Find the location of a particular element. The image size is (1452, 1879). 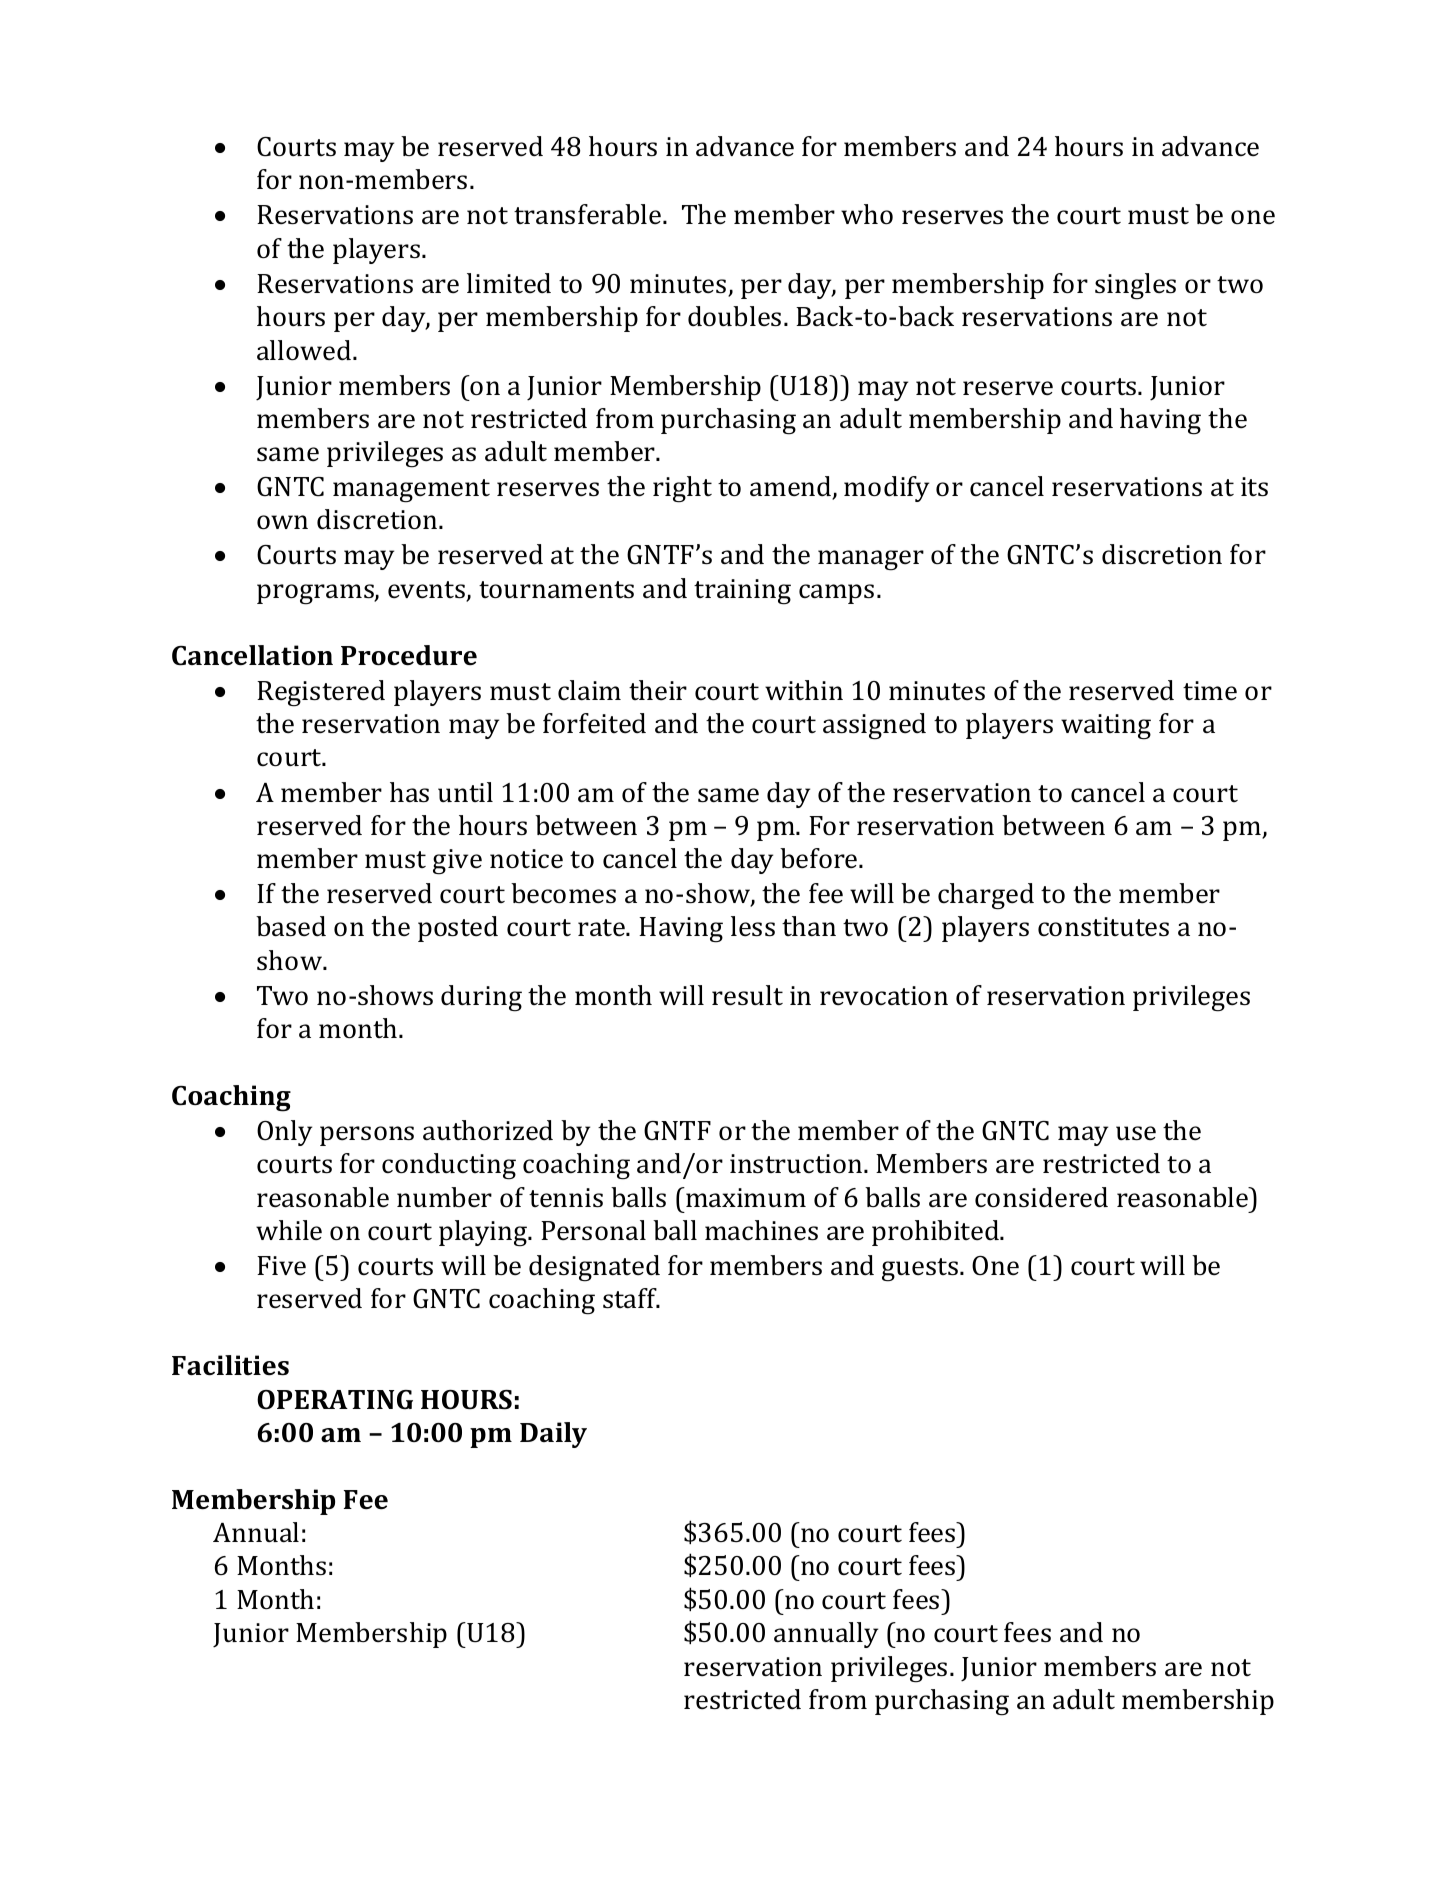

guests is located at coordinates (920, 1270).
